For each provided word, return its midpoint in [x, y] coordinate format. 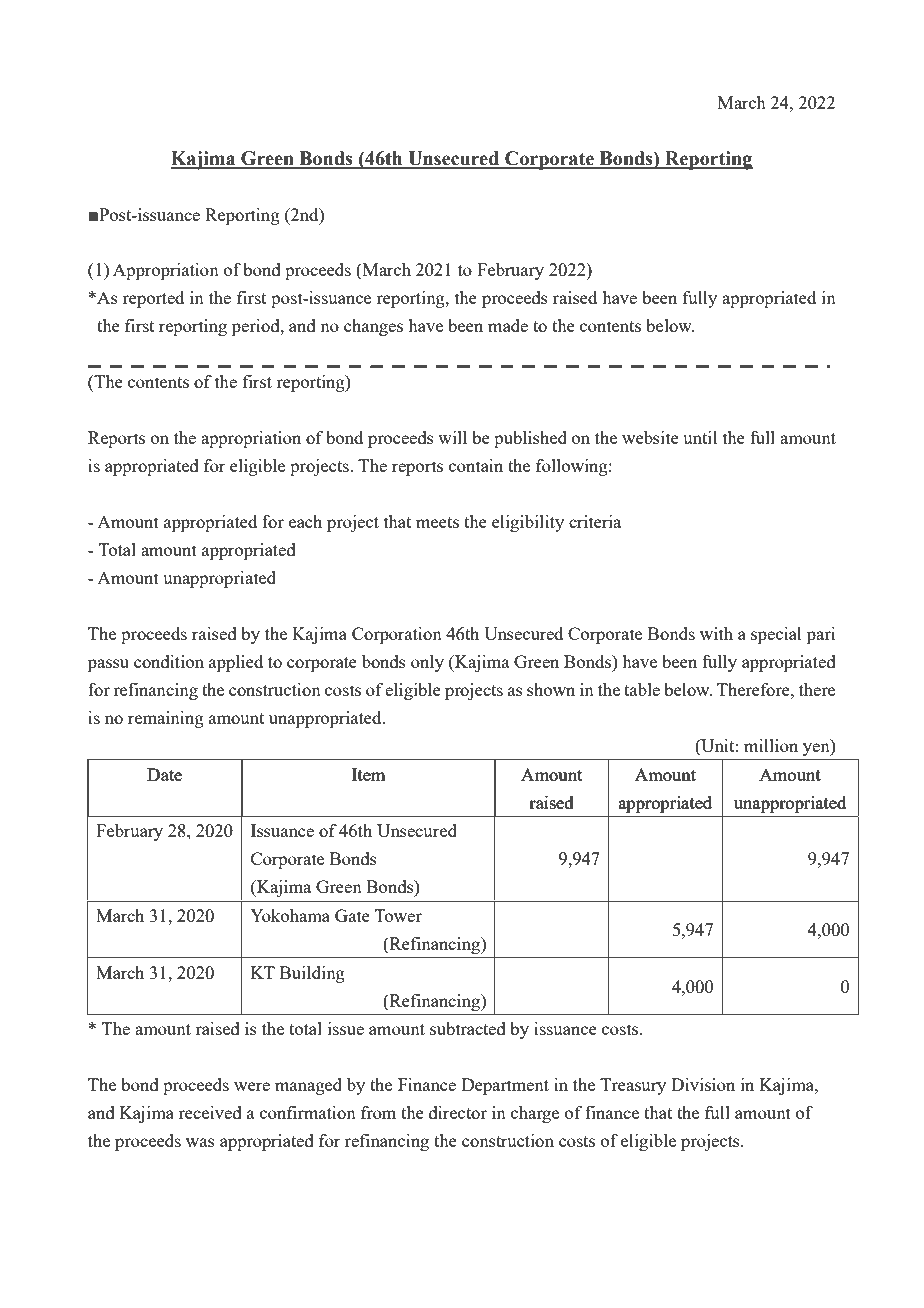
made [508, 325]
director [458, 1112]
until [700, 437]
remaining [166, 719]
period [257, 327]
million [771, 745]
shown [551, 689]
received [210, 1112]
